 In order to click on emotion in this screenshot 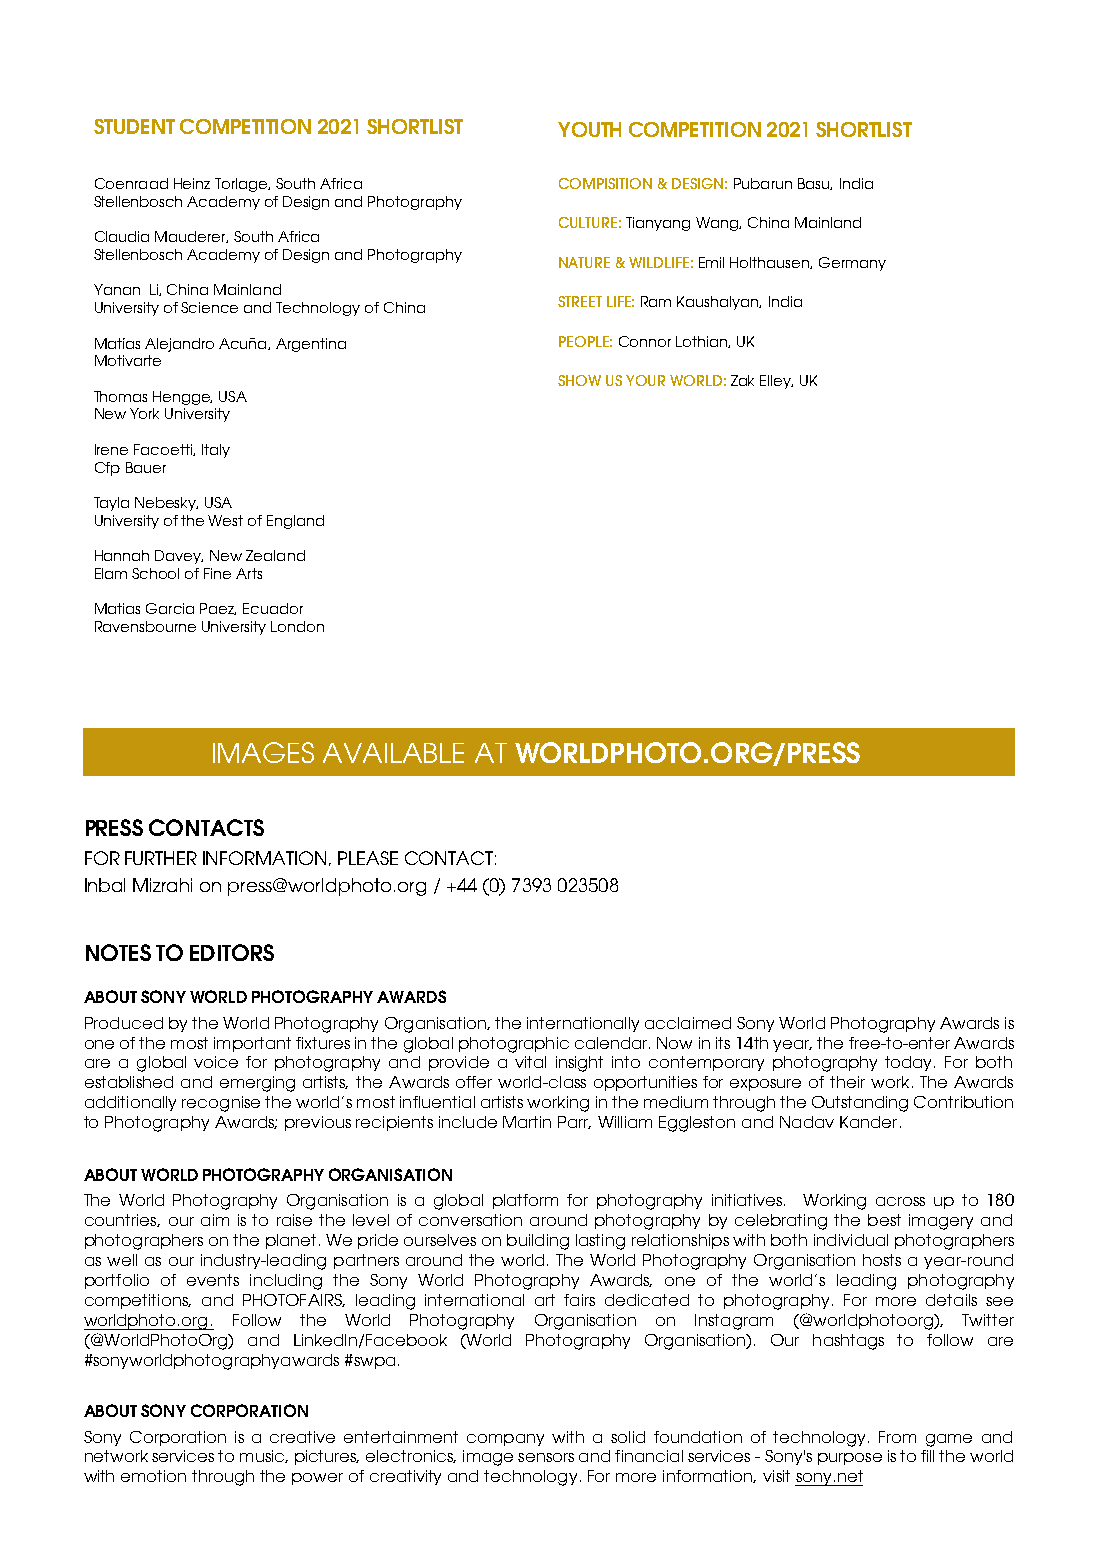, I will do `click(153, 1476)`.
